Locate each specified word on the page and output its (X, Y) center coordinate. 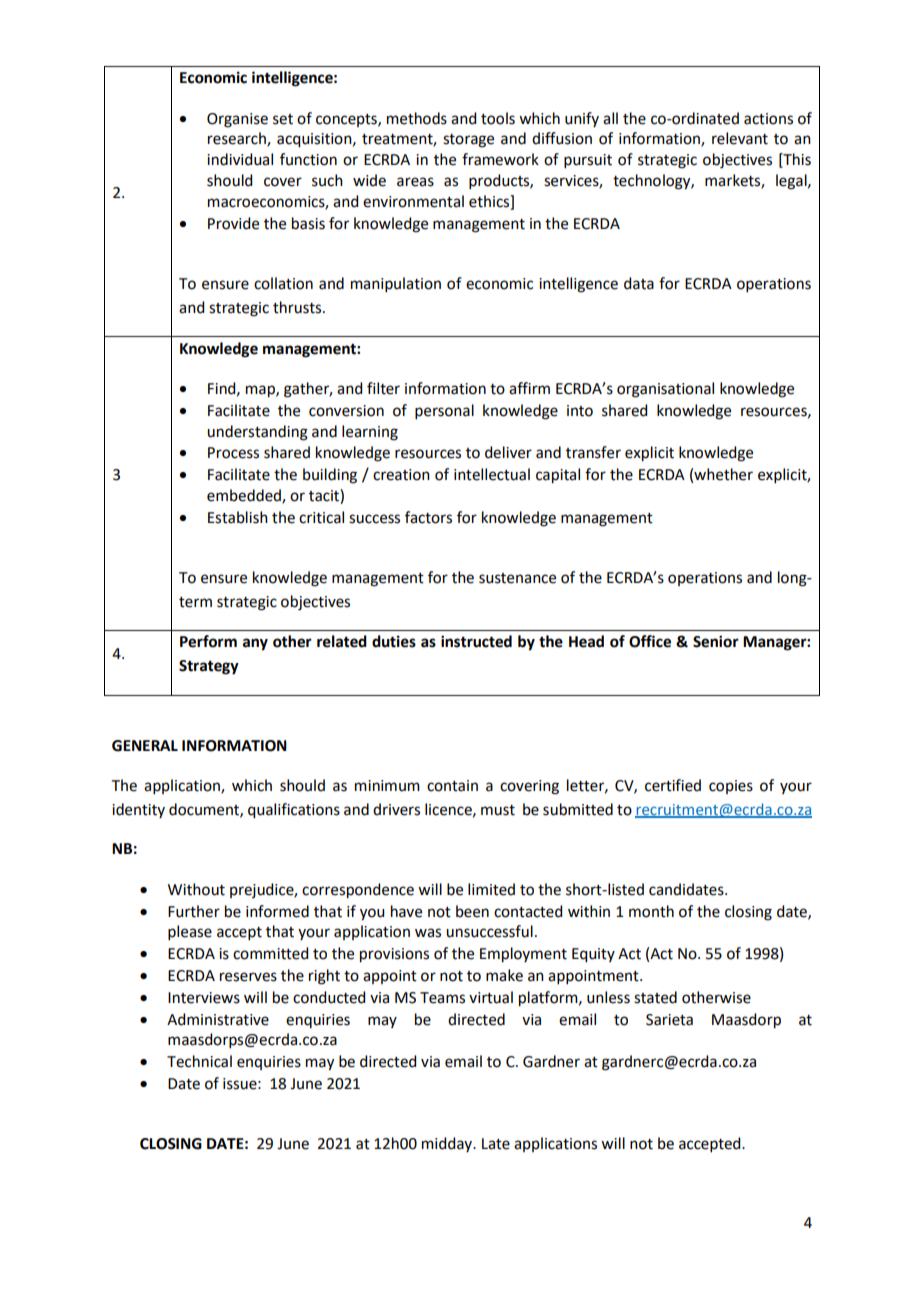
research (238, 139)
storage (468, 141)
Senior (716, 641)
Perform (208, 641)
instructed (476, 641)
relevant (740, 138)
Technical (199, 1061)
